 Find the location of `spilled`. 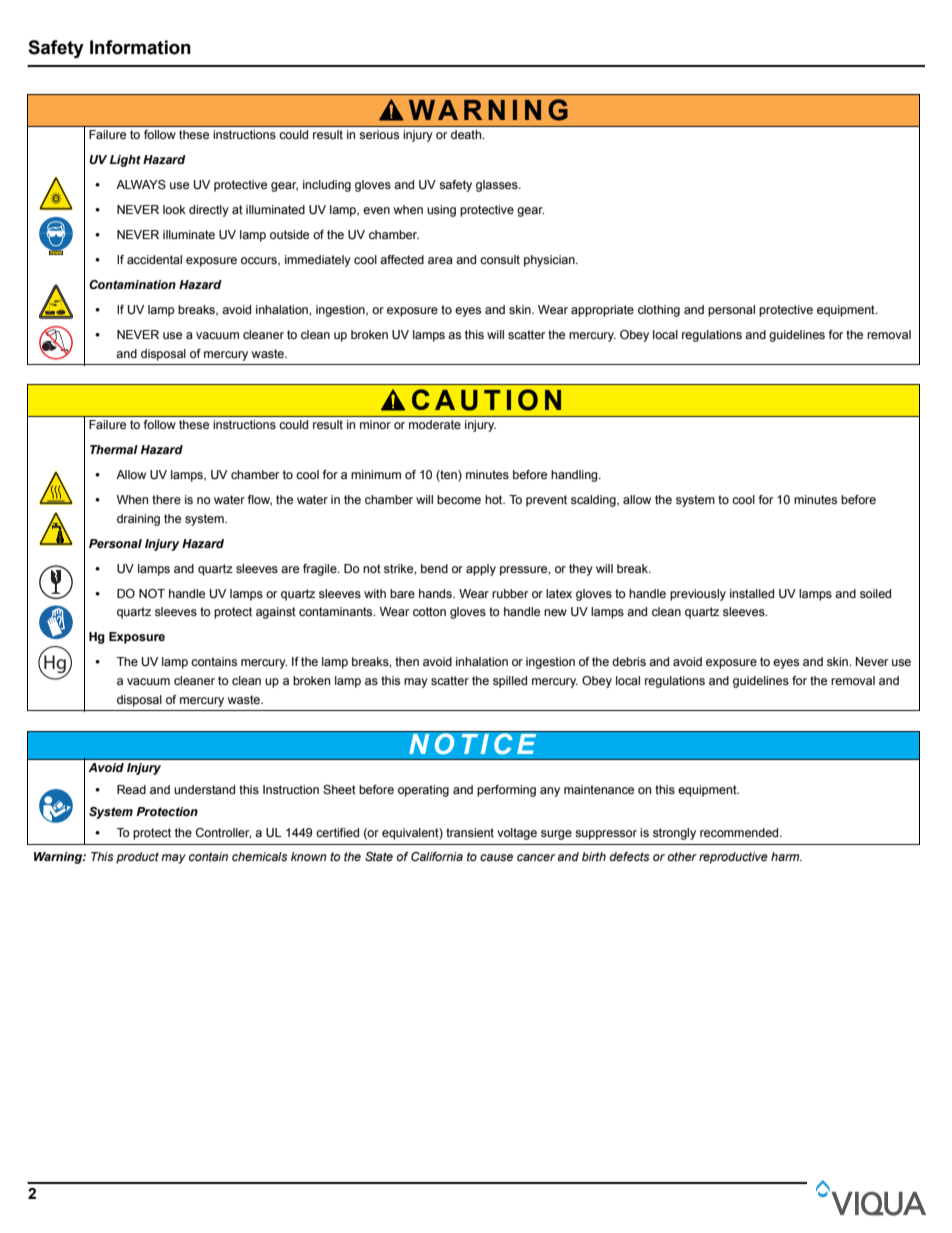

spilled is located at coordinates (510, 682).
